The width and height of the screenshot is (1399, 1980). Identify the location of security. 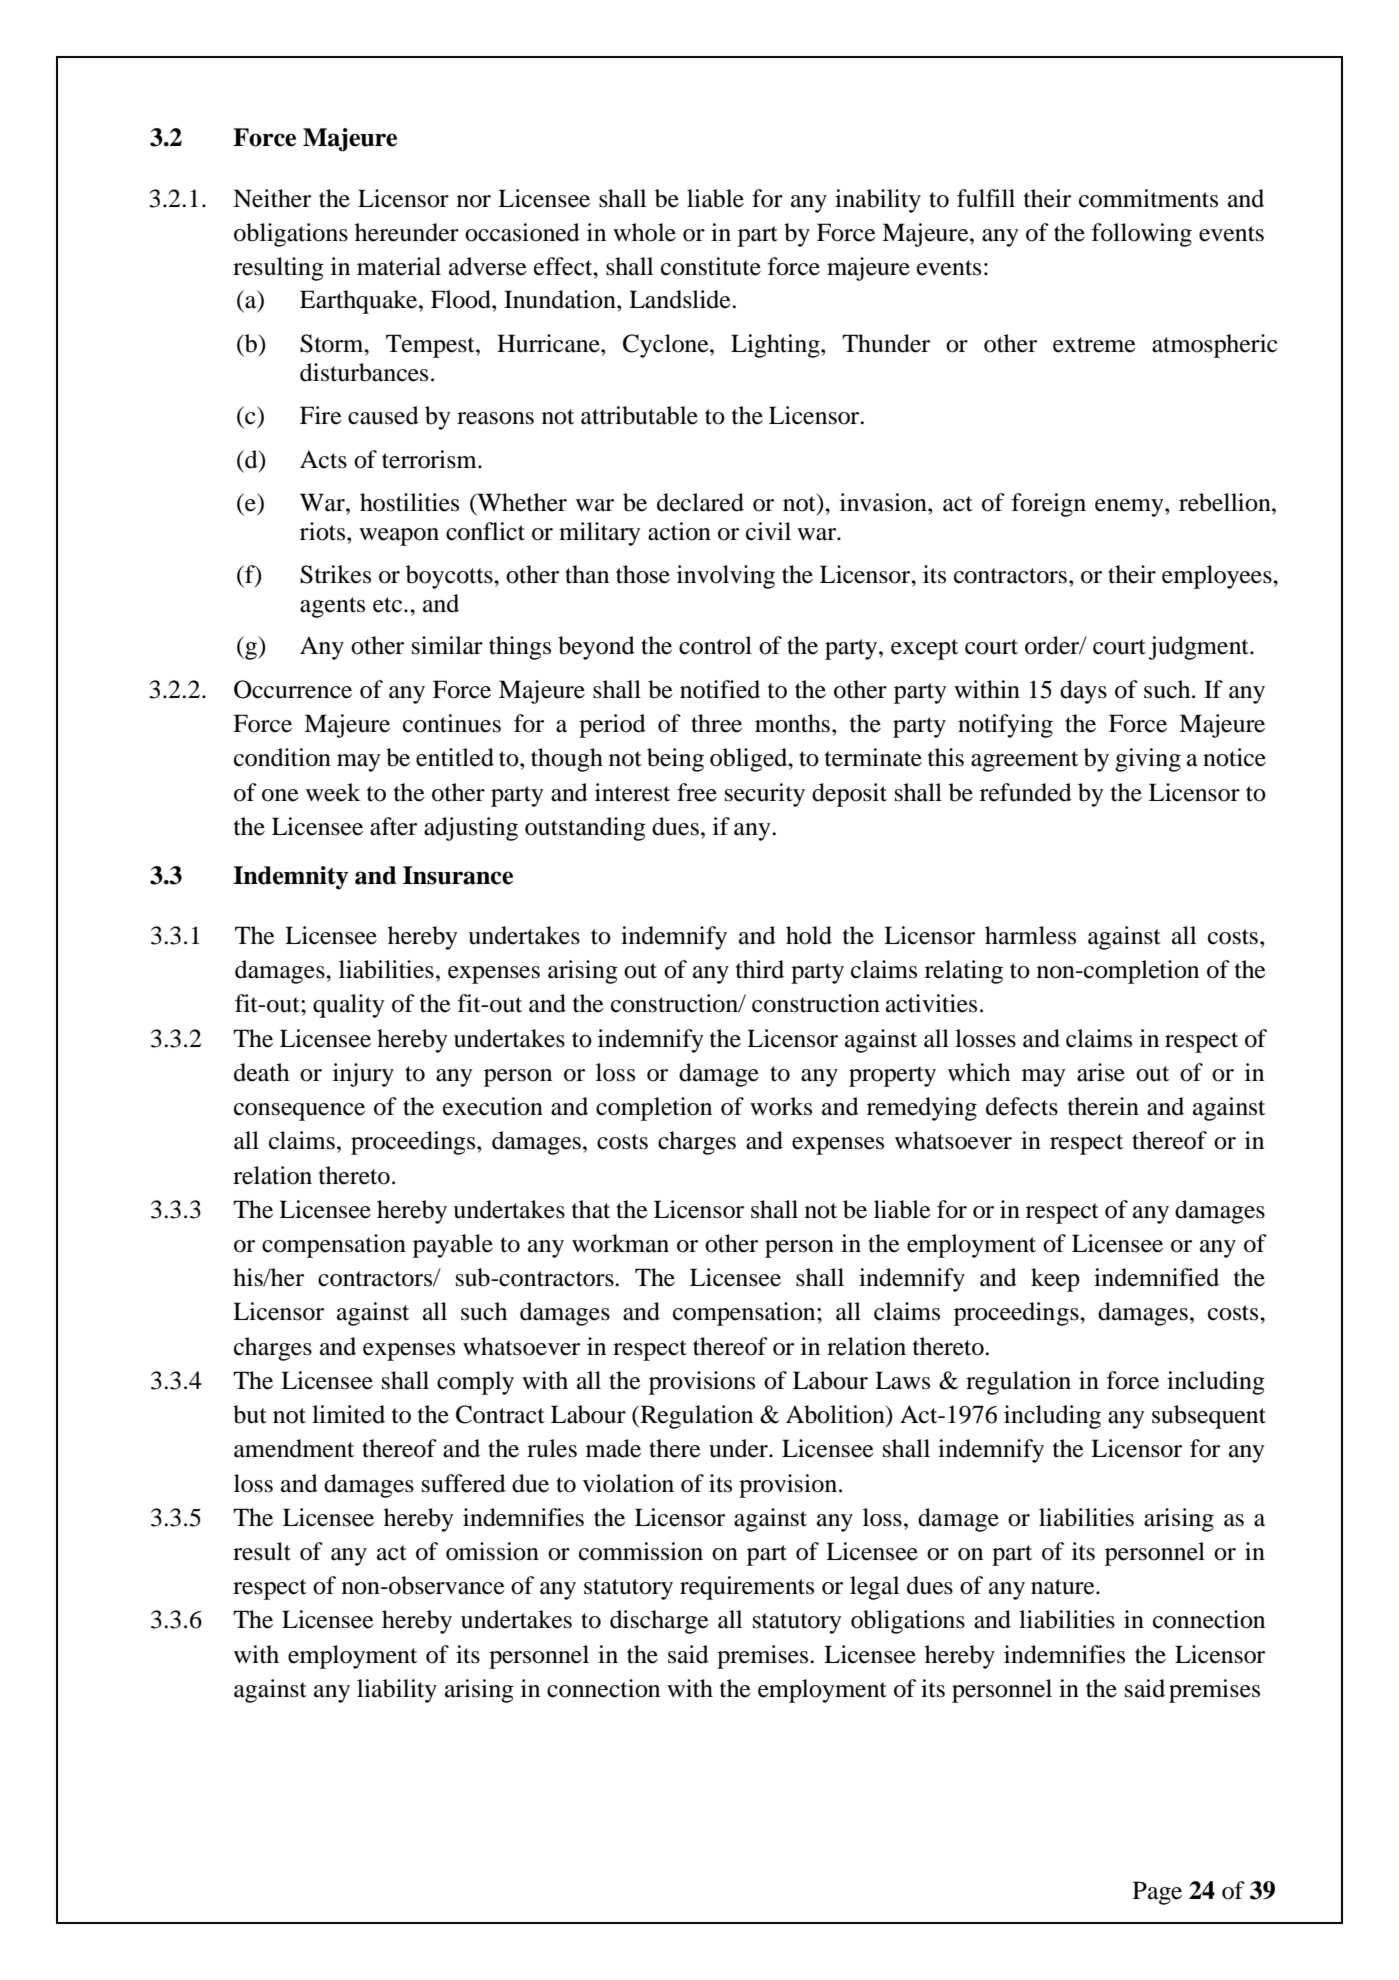
(765, 795).
